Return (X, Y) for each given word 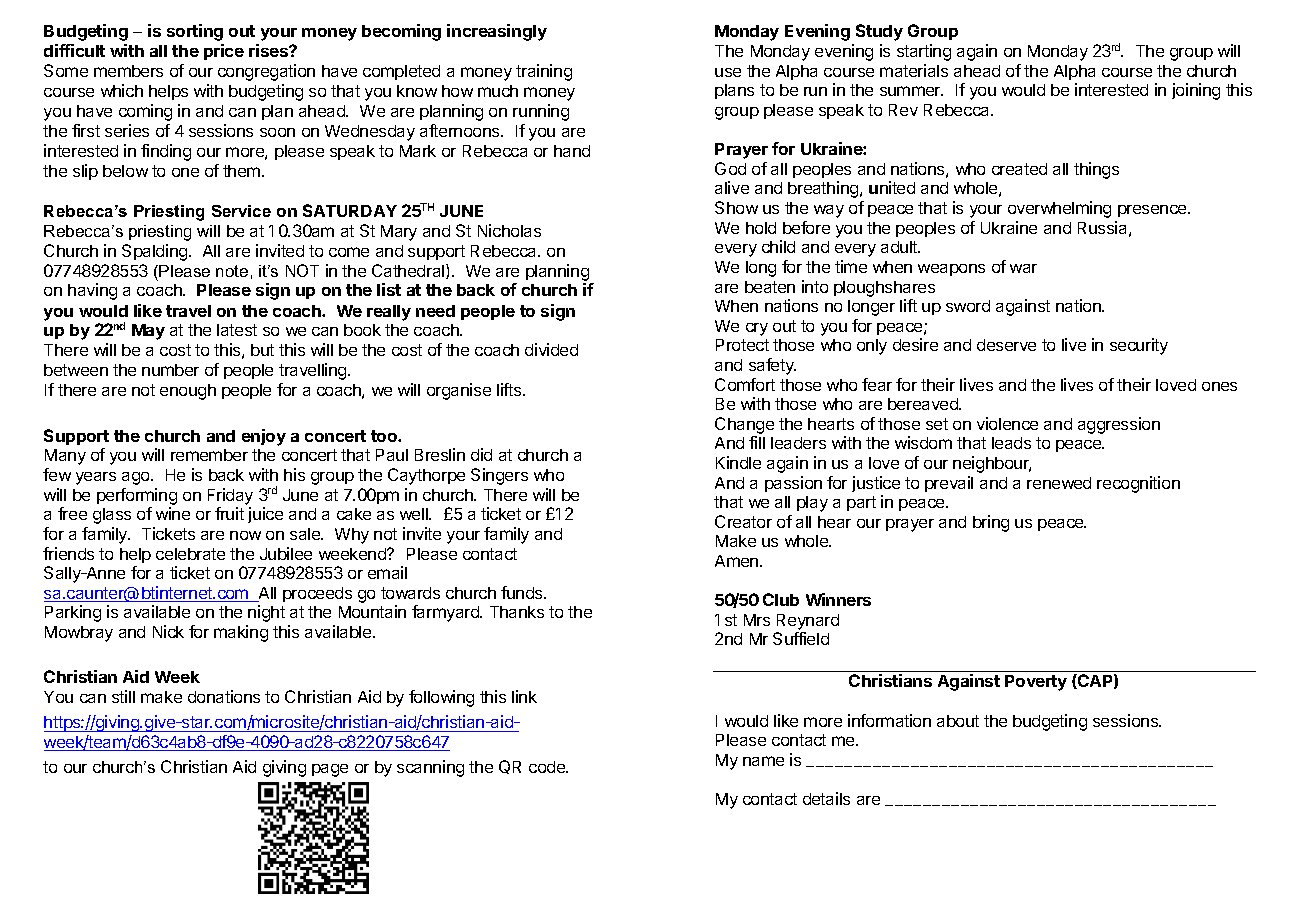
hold (761, 228)
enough (188, 392)
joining (1196, 91)
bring (991, 523)
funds (523, 592)
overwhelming (1059, 209)
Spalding (156, 252)
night (266, 613)
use (728, 72)
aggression (1119, 425)
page (330, 770)
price (224, 52)
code (548, 767)
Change (744, 425)
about (958, 721)
